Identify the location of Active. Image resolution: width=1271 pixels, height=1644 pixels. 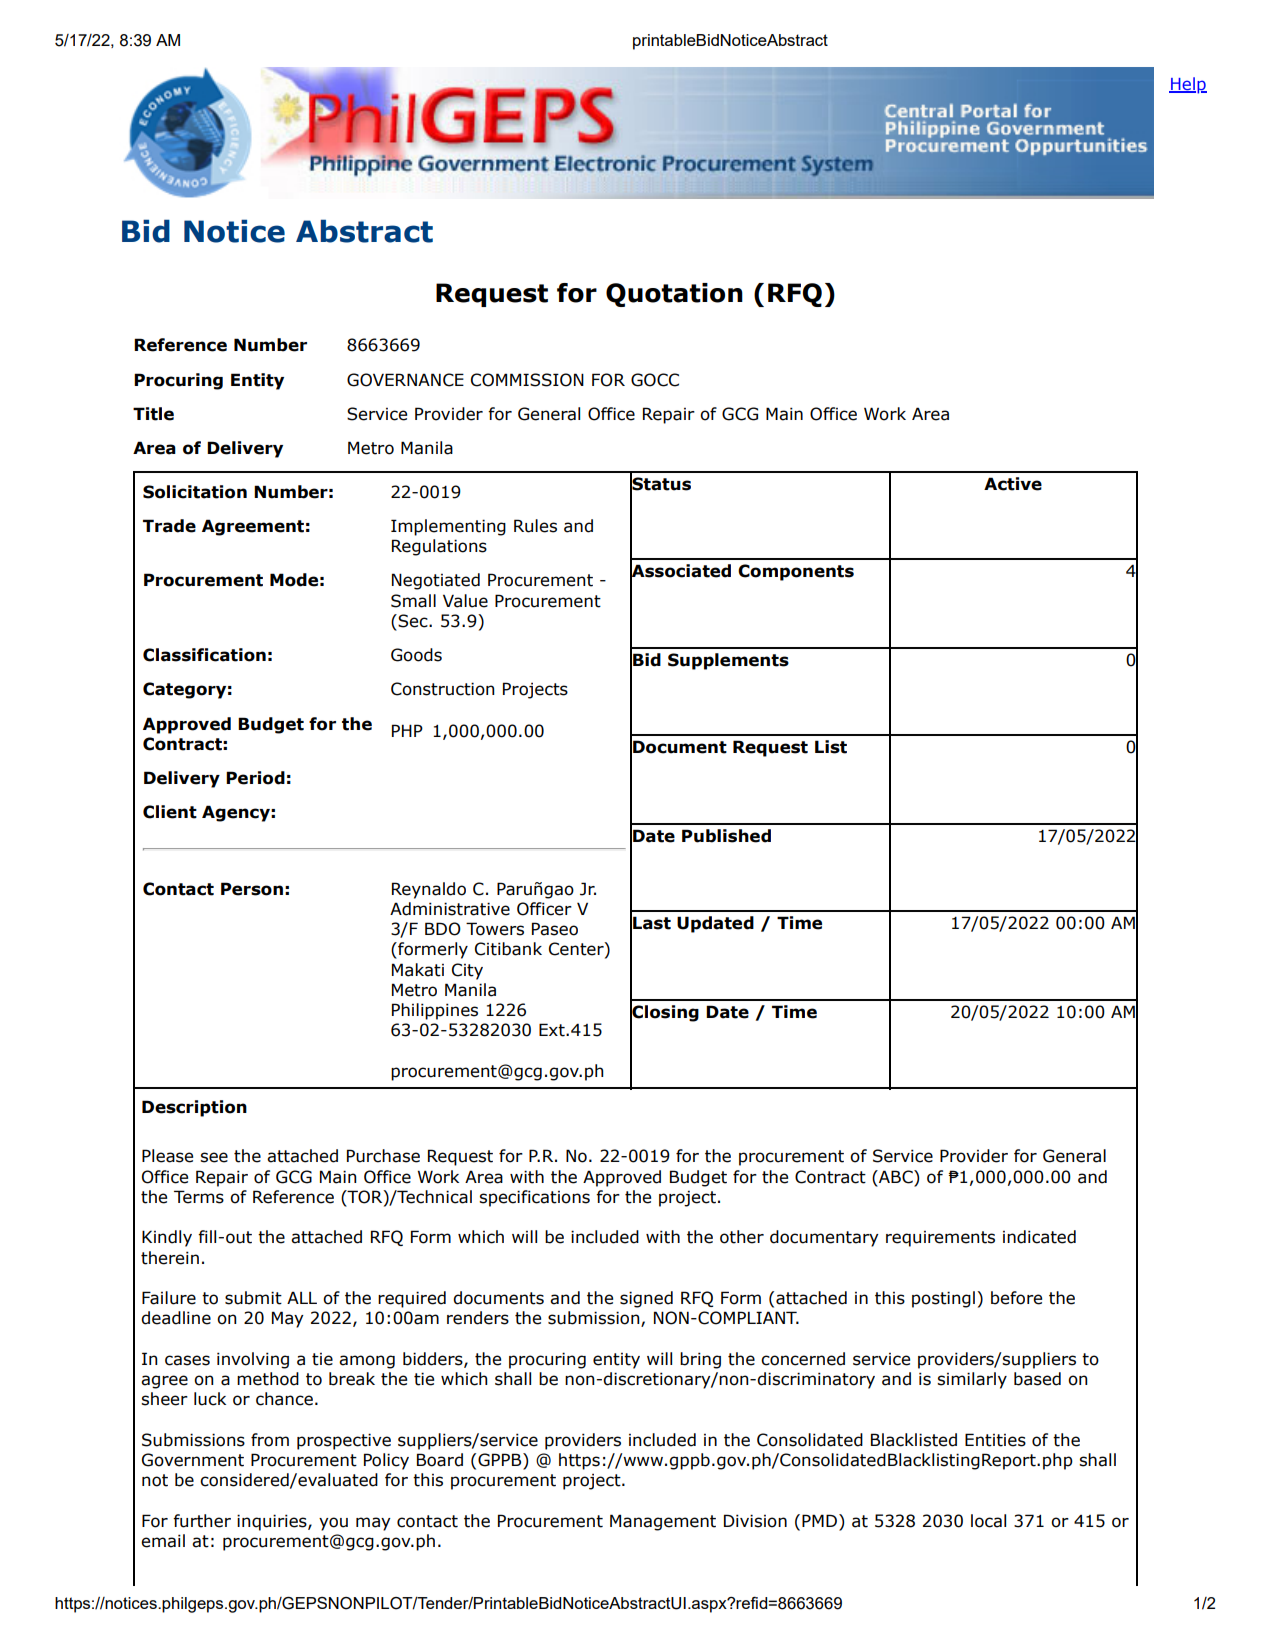
(1013, 484).
